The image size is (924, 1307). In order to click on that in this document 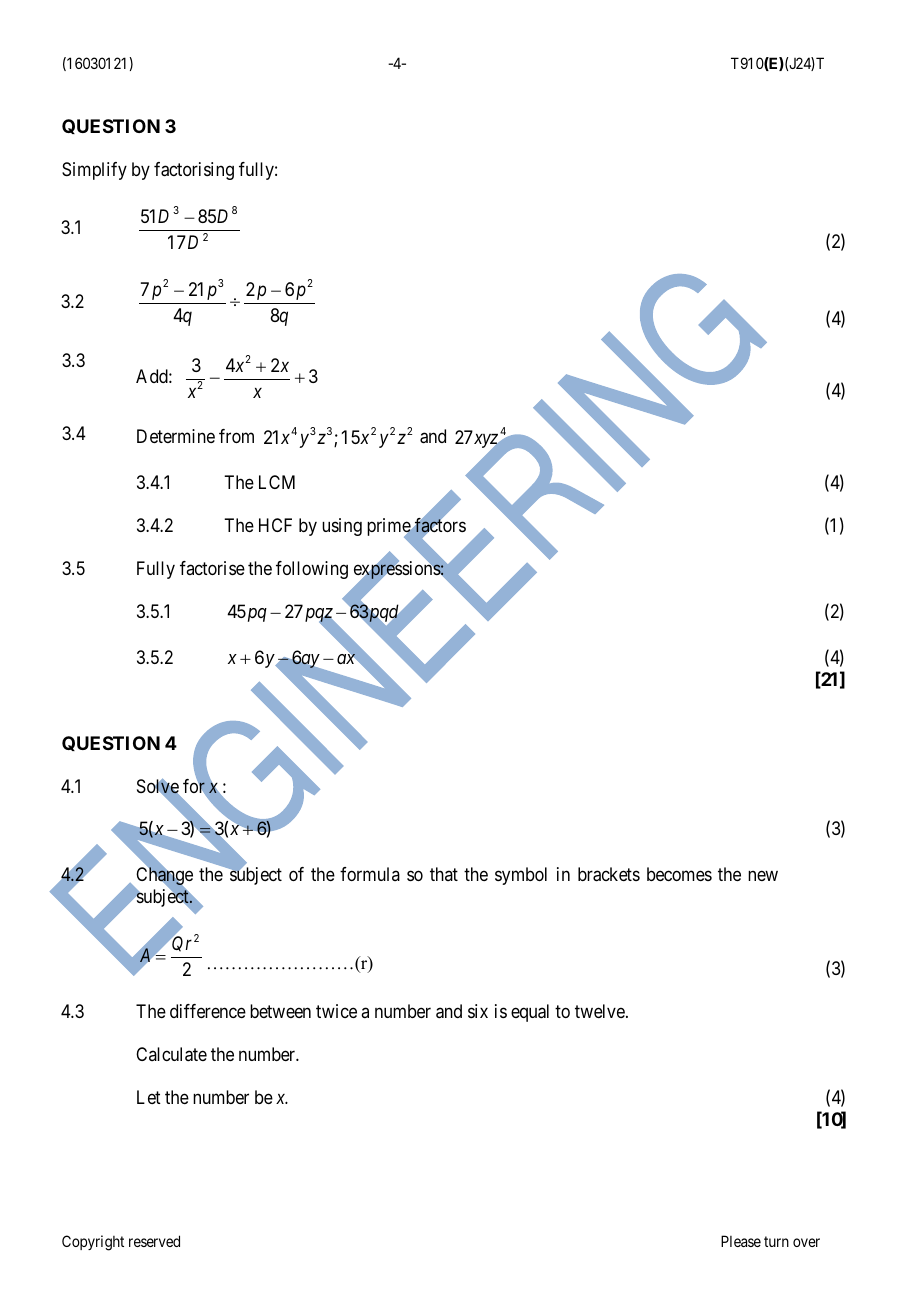, I will do `click(444, 874)`.
